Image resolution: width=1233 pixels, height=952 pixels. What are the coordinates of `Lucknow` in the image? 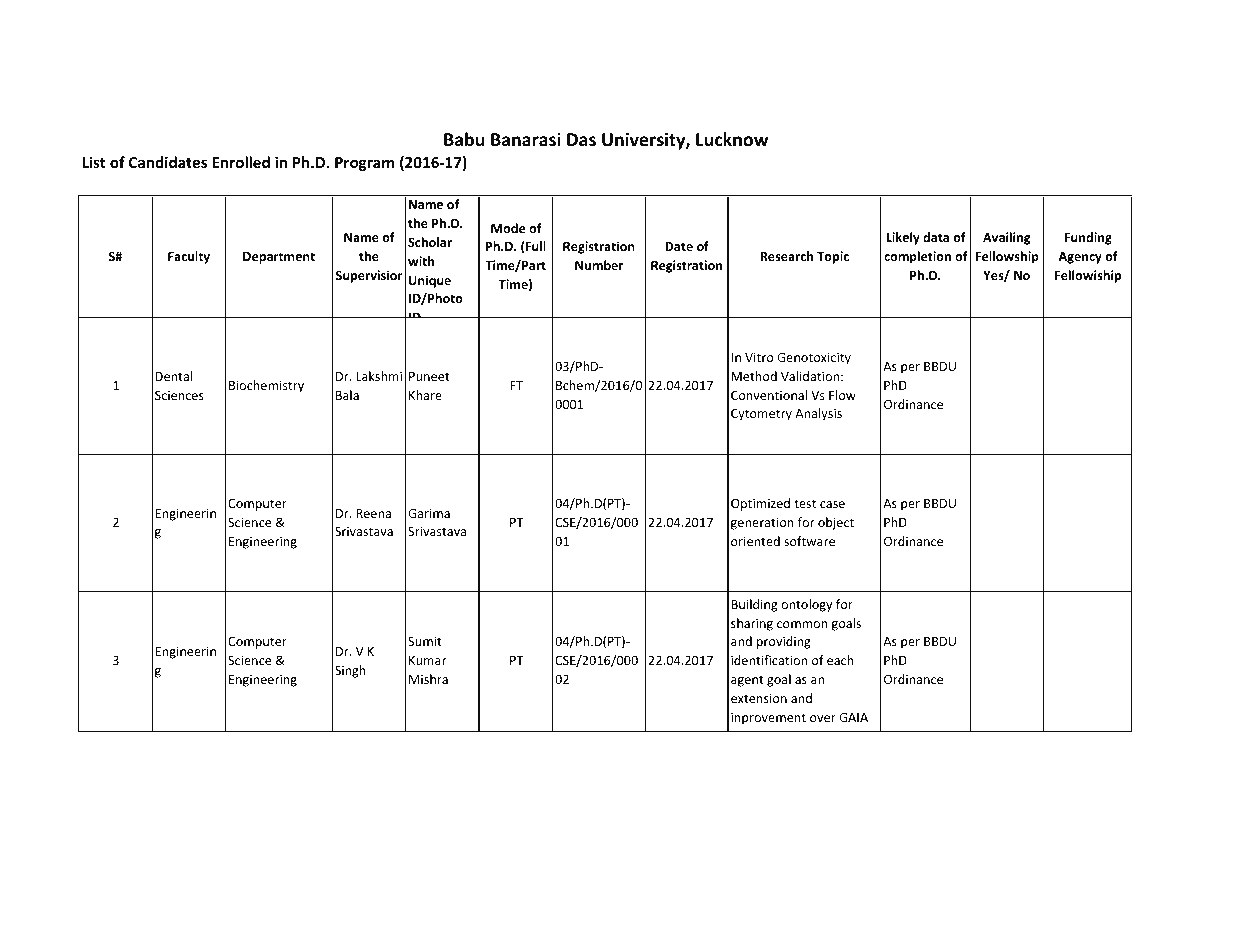 It's located at (732, 139).
